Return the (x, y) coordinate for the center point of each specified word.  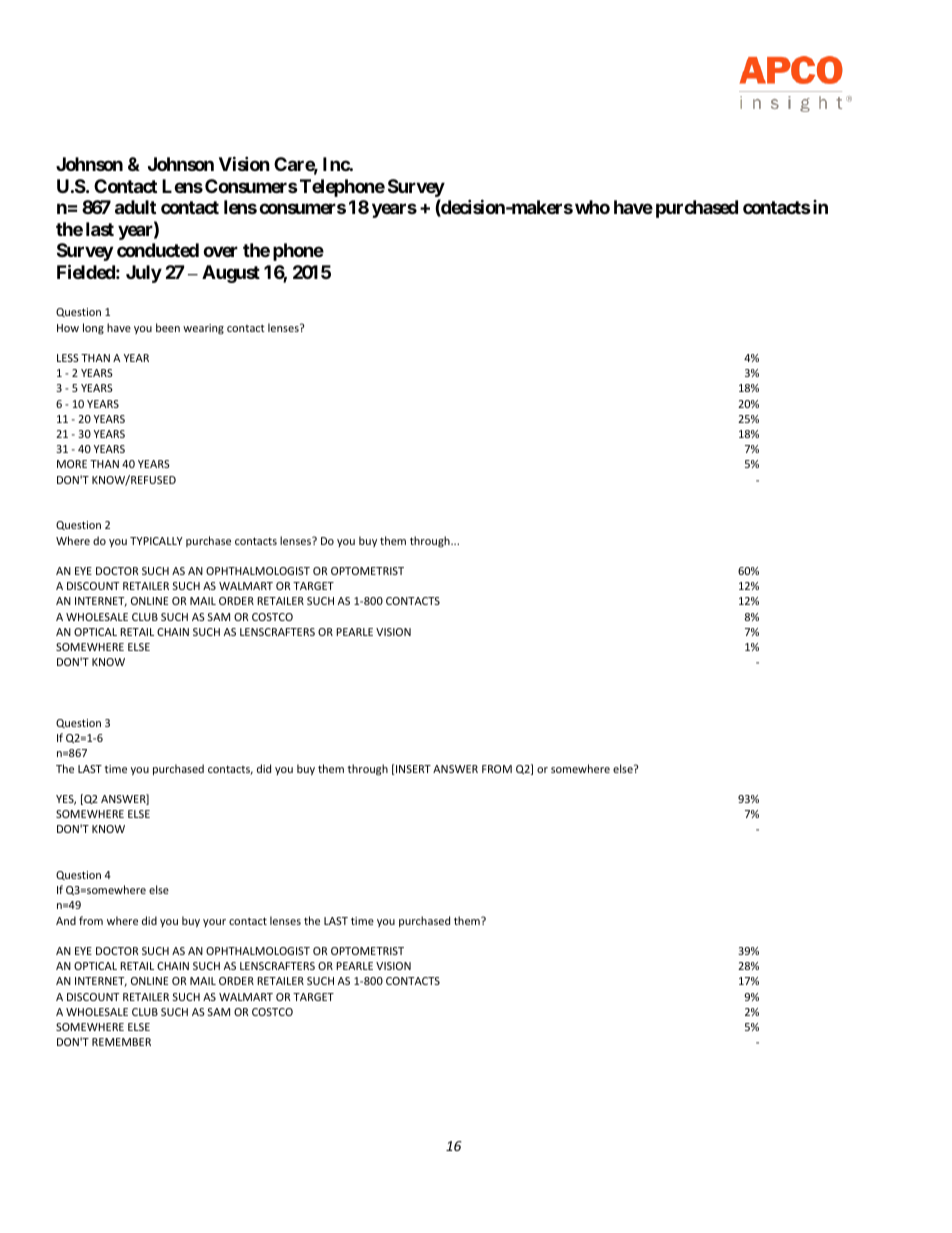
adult (135, 207)
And (66, 920)
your (214, 923)
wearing (203, 329)
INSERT (413, 769)
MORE (72, 464)
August (231, 274)
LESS (68, 358)
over (220, 252)
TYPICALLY (156, 541)
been (168, 327)
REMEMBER (121, 1042)
